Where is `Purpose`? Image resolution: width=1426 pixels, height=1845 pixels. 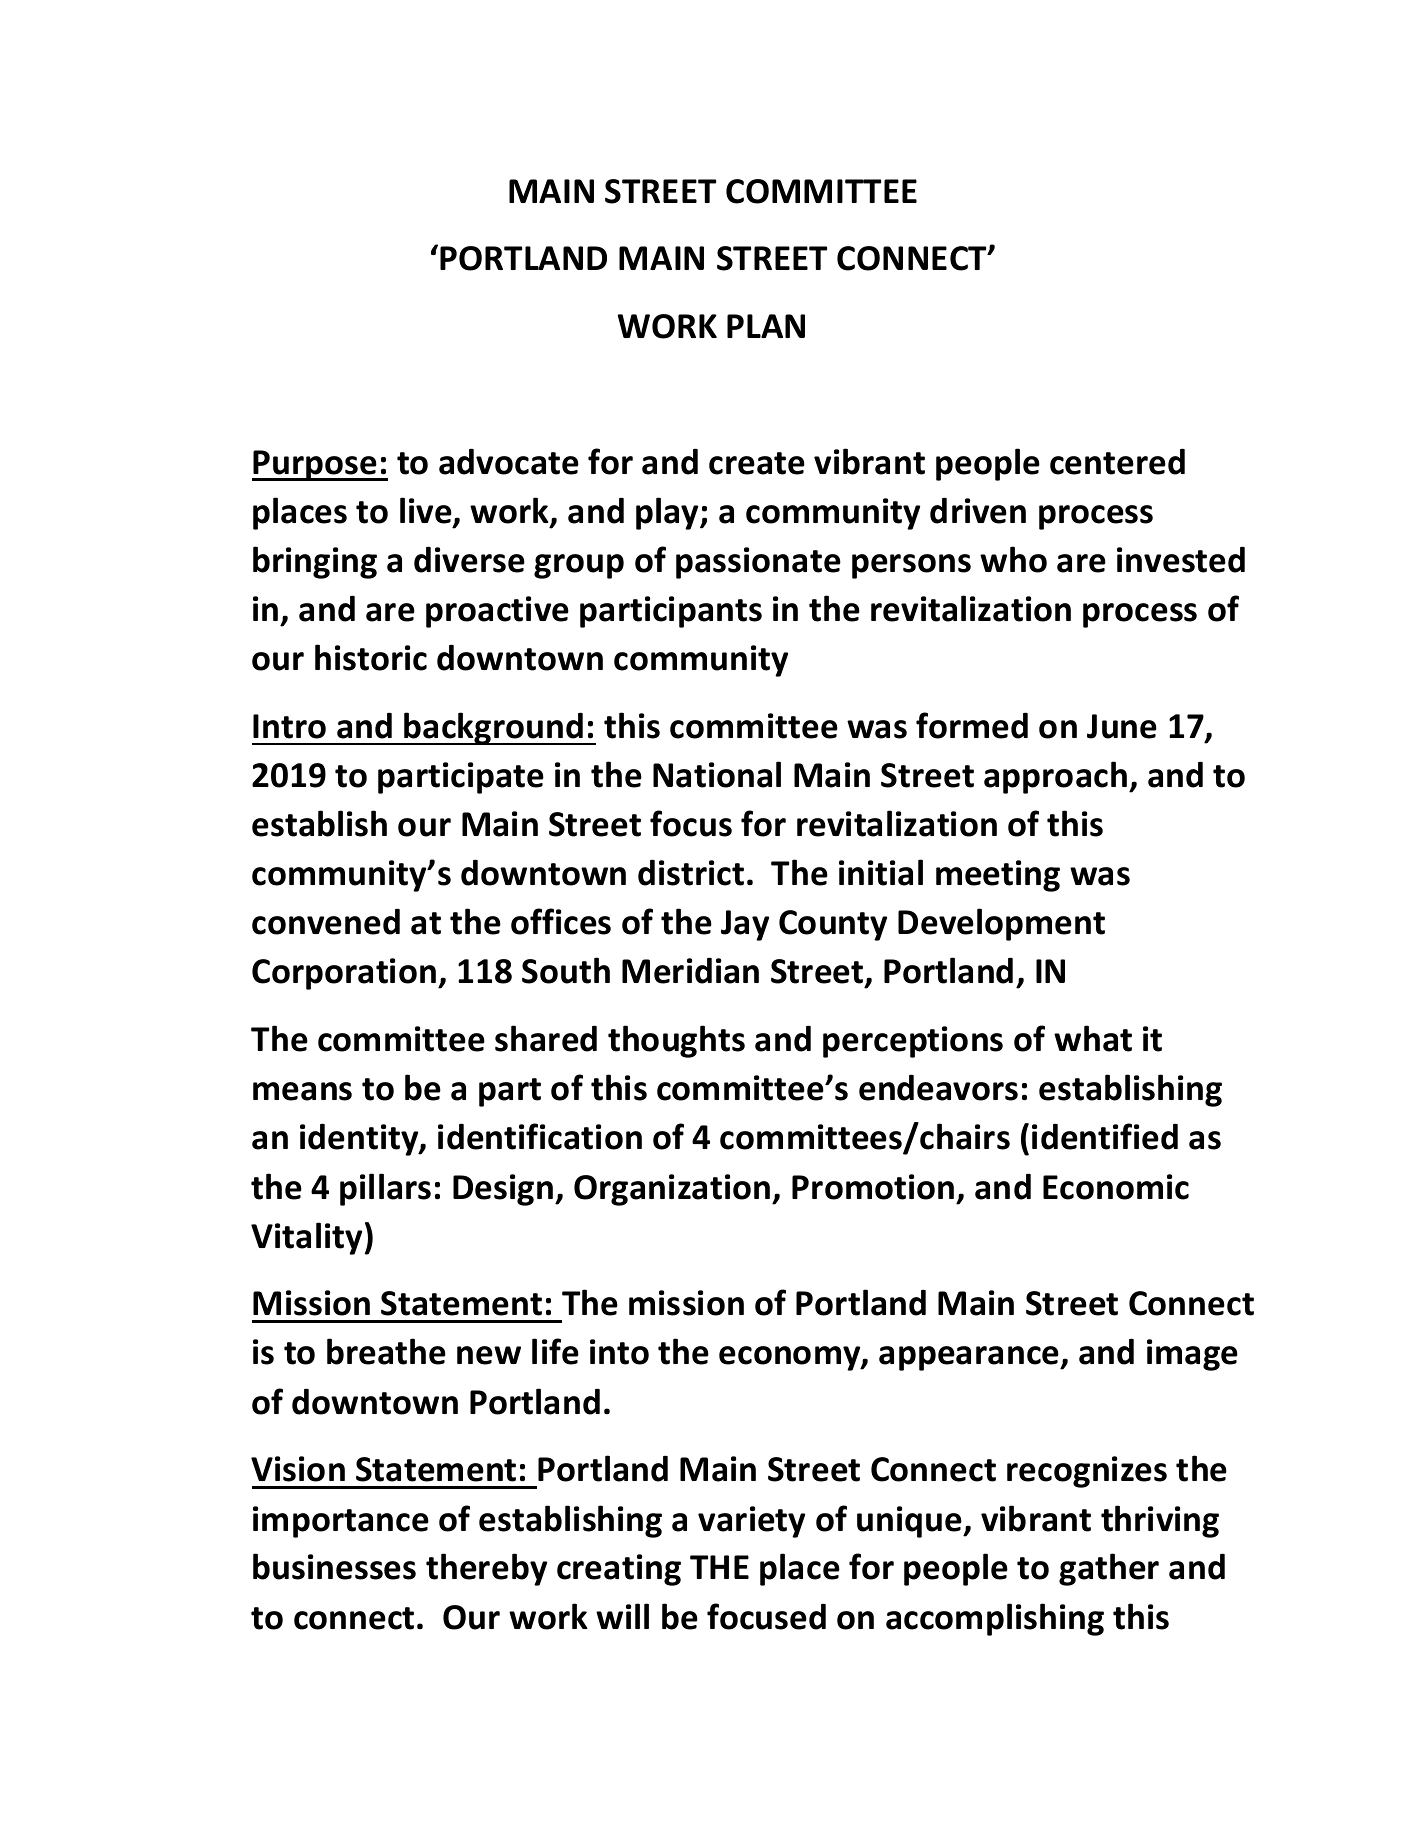 Purpose is located at coordinates (315, 465).
